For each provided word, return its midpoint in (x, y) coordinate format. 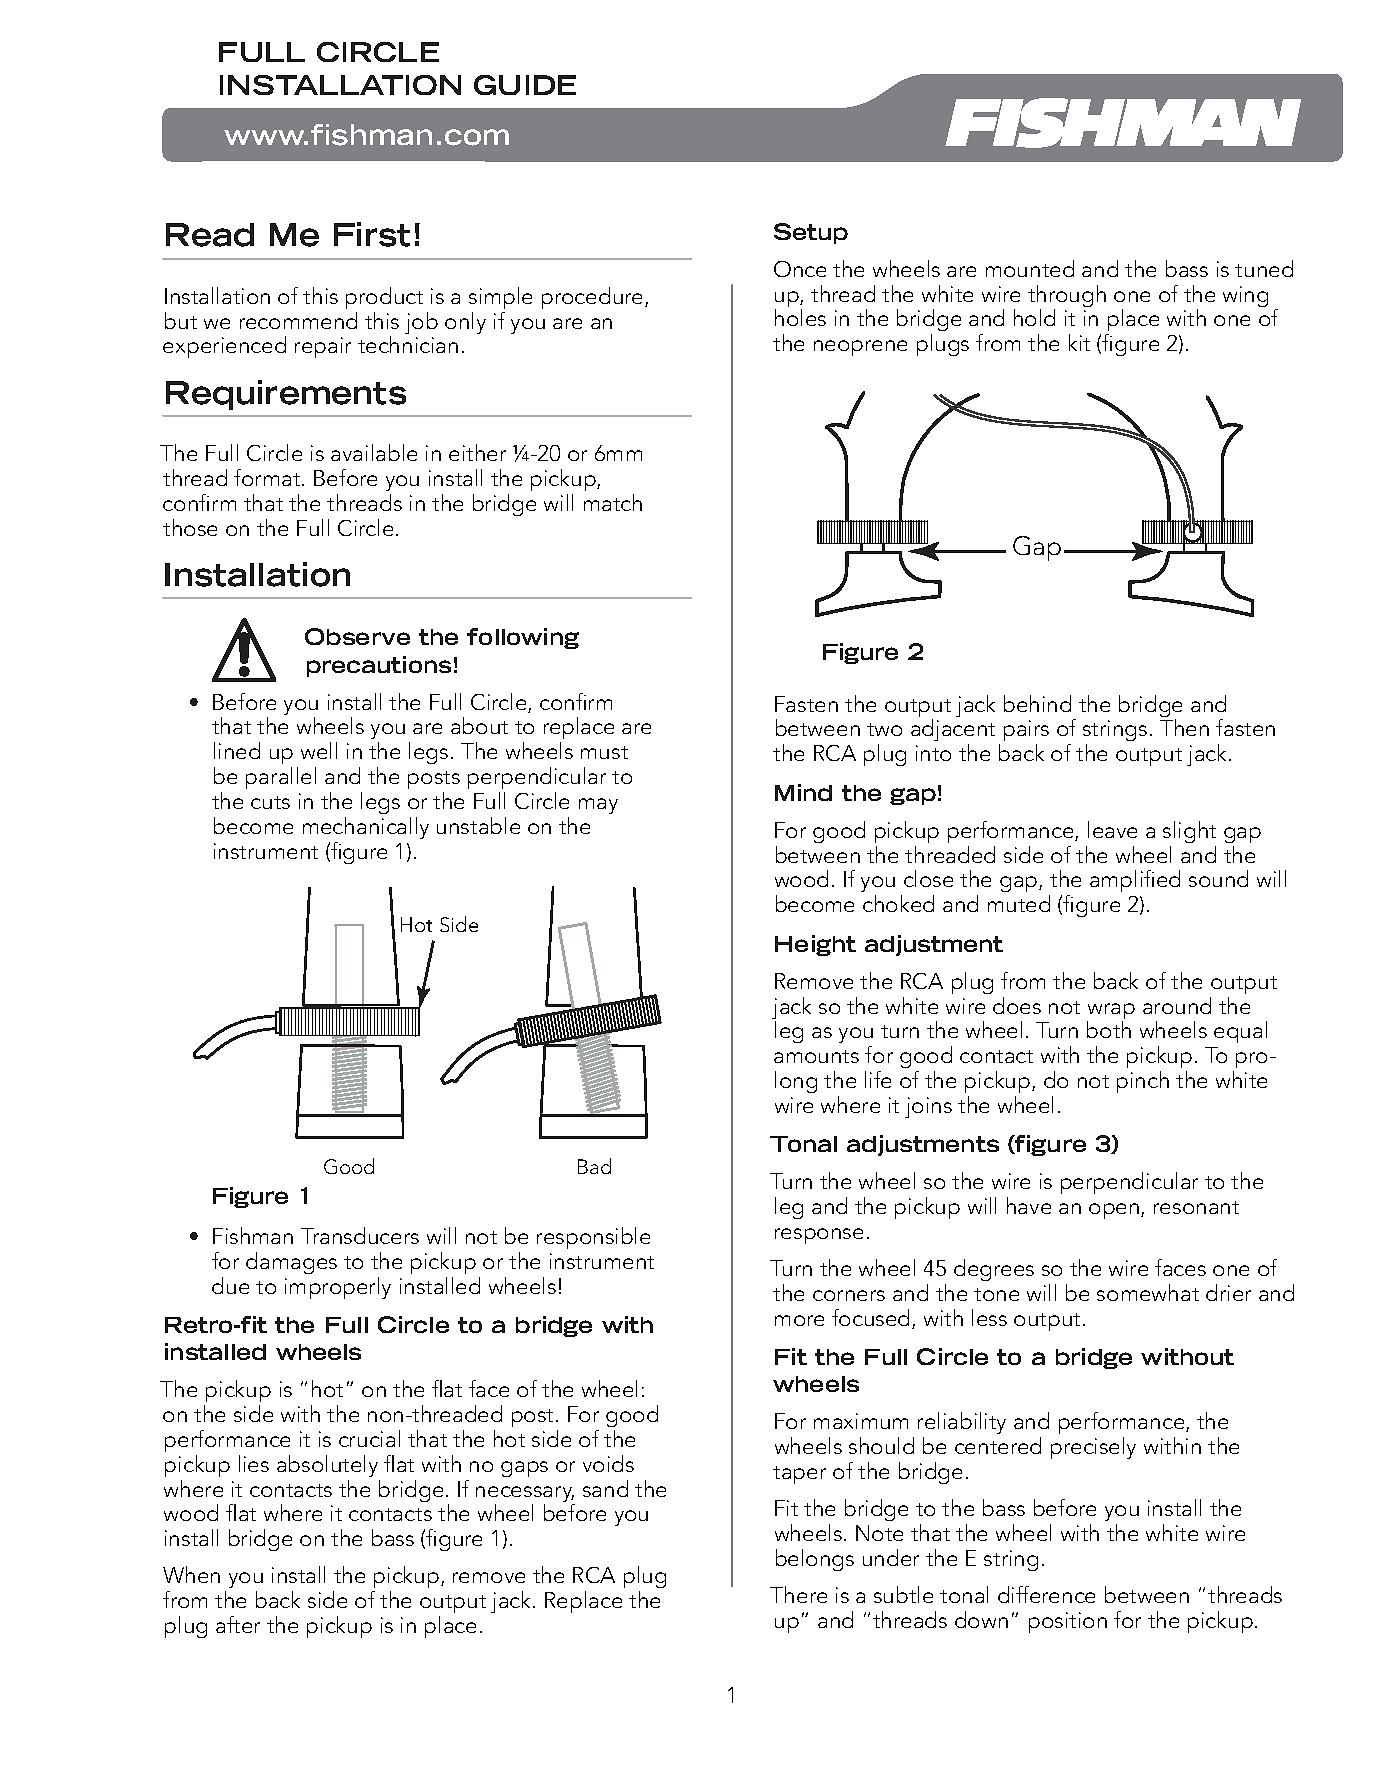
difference (1046, 1594)
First (372, 234)
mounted (1030, 268)
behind (1037, 703)
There (798, 1594)
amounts (816, 1056)
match (613, 502)
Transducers (360, 1235)
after (238, 1624)
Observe (357, 636)
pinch (1143, 1082)
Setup (811, 233)
